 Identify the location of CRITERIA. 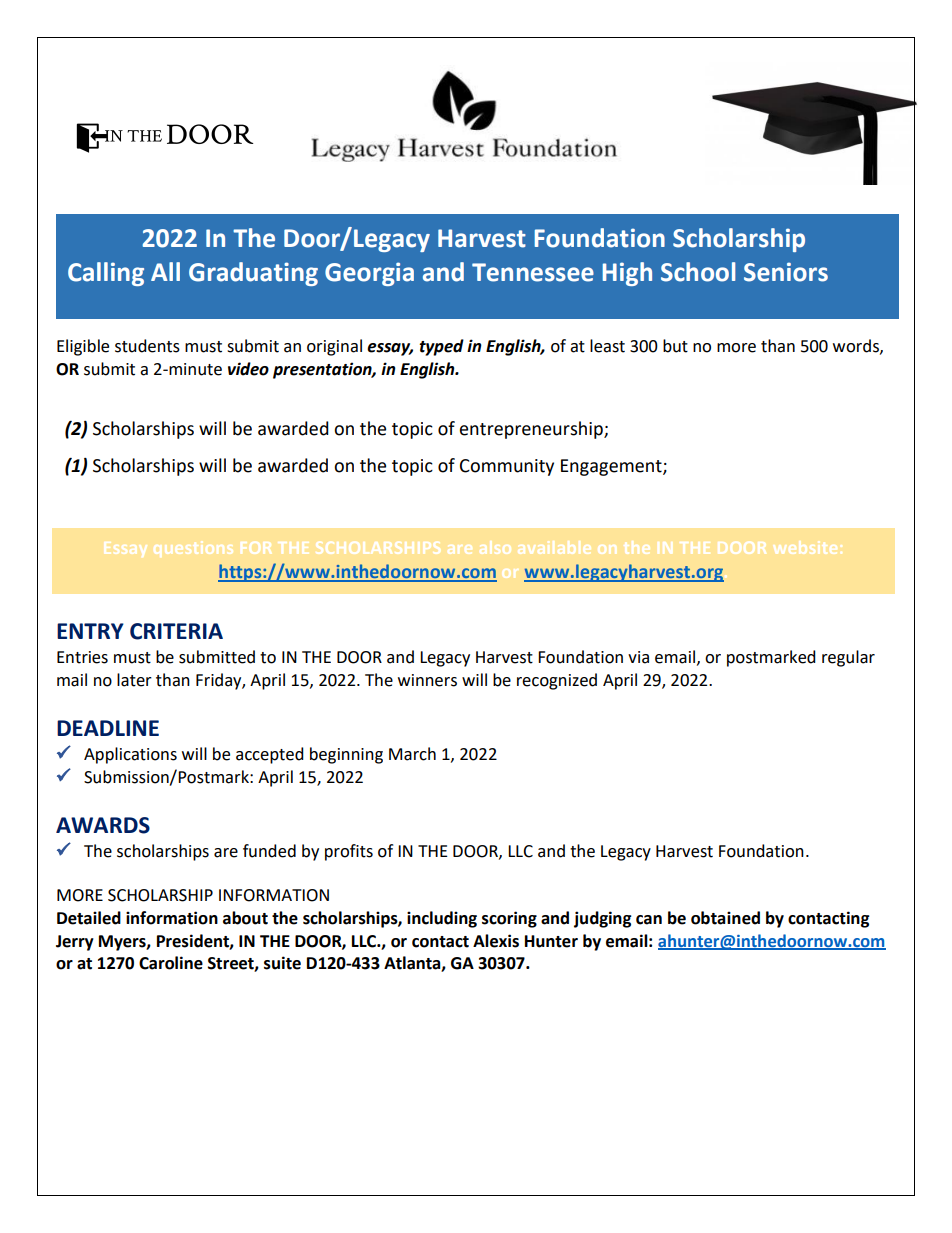
(176, 631).
